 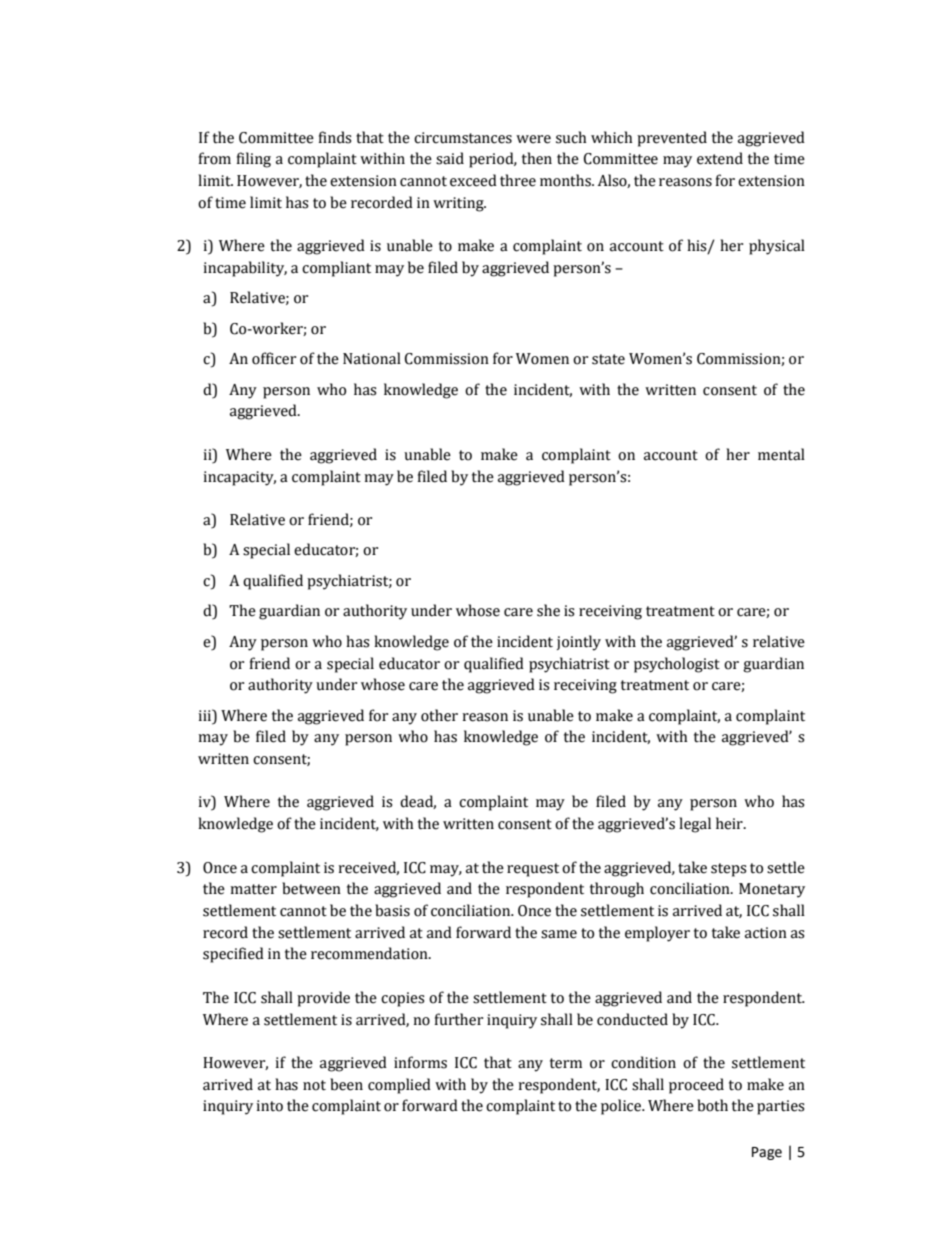 What do you see at coordinates (473, 180) in the page?
I see `exceed` at bounding box center [473, 180].
